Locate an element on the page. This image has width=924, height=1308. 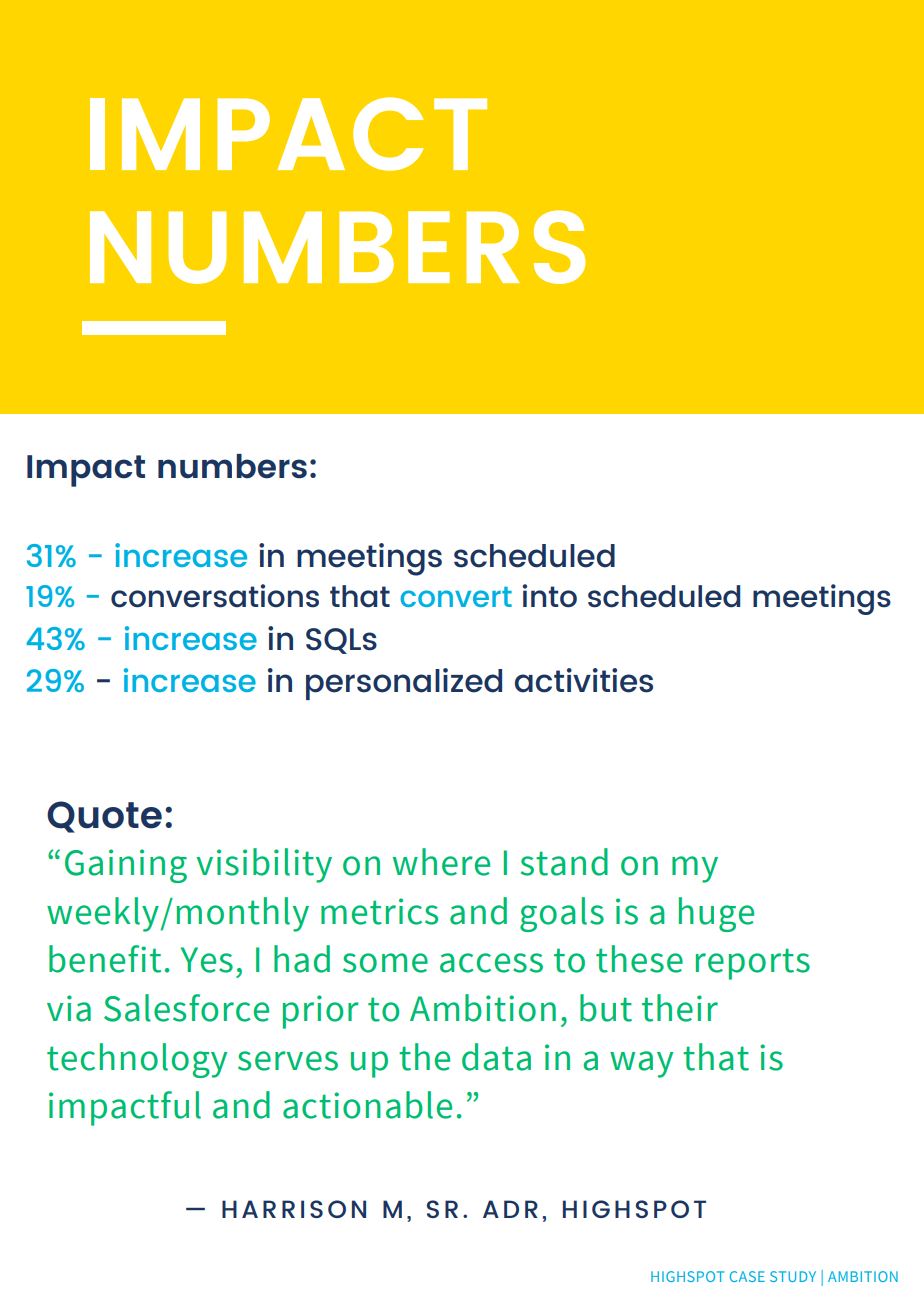
technology is located at coordinates (137, 1060).
